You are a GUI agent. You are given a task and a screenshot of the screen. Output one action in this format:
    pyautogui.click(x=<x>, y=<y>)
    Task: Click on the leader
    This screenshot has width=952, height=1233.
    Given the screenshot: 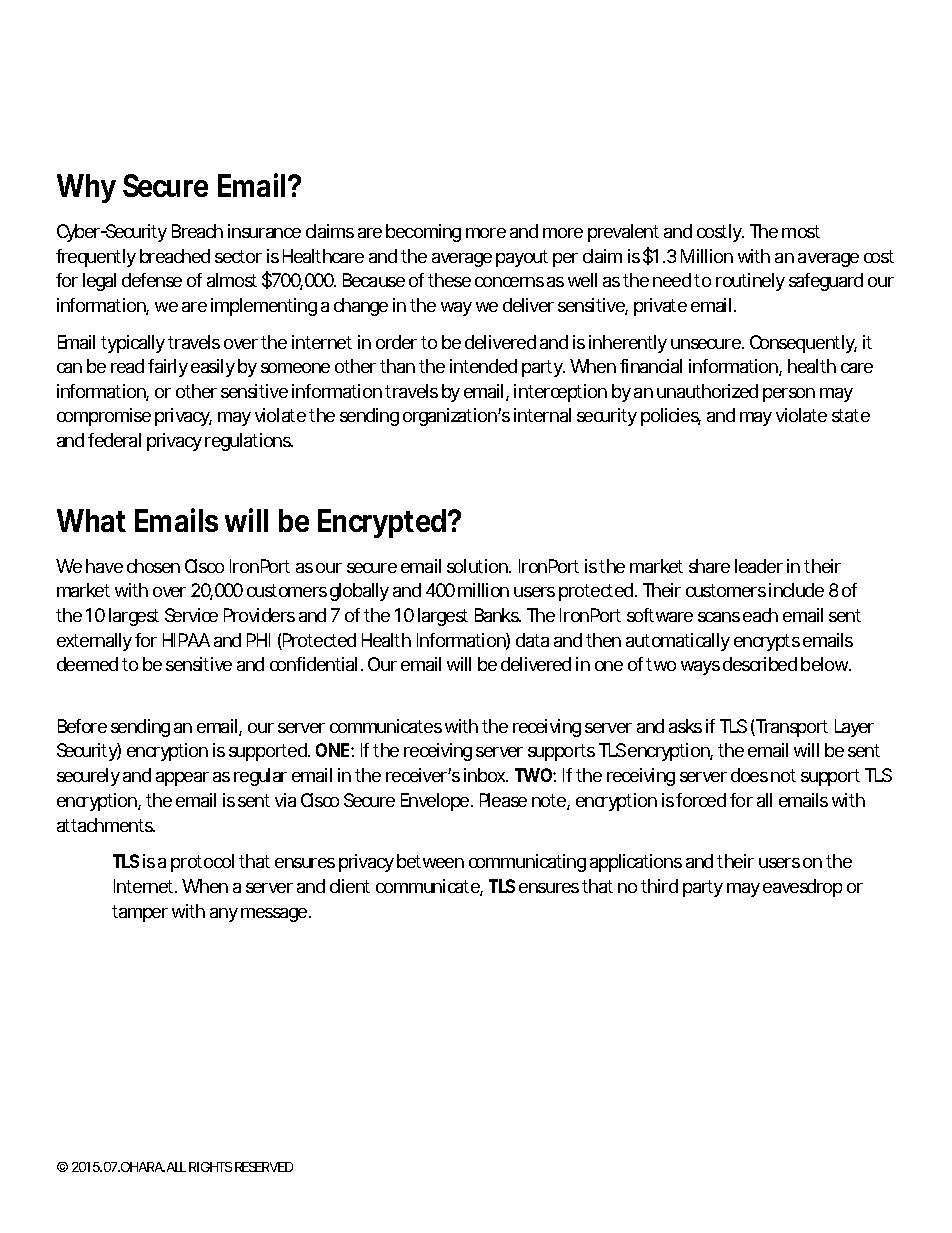 What is the action you would take?
    pyautogui.click(x=759, y=566)
